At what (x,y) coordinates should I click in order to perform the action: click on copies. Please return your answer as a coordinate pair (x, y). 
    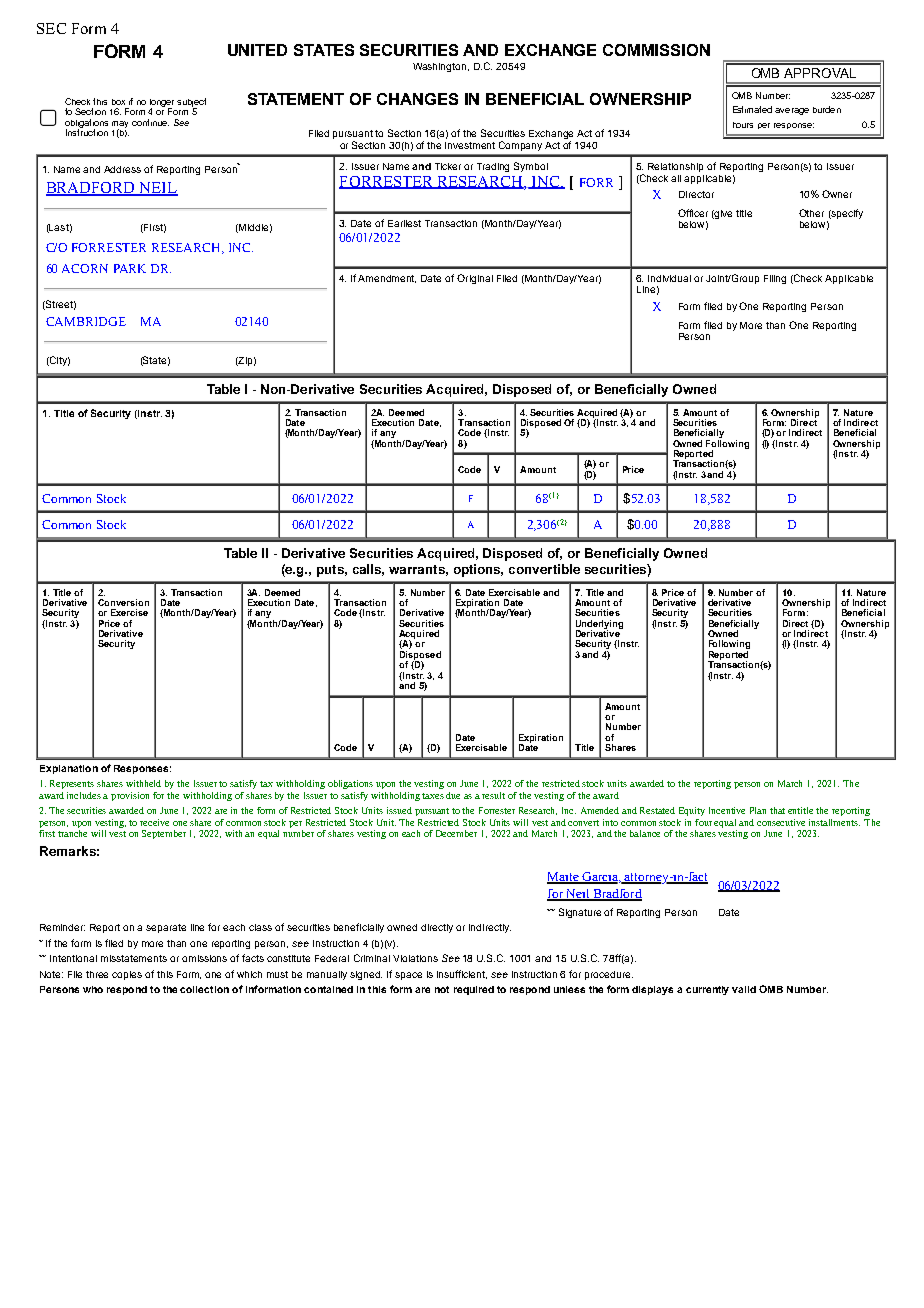
    Looking at the image, I should click on (127, 975).
